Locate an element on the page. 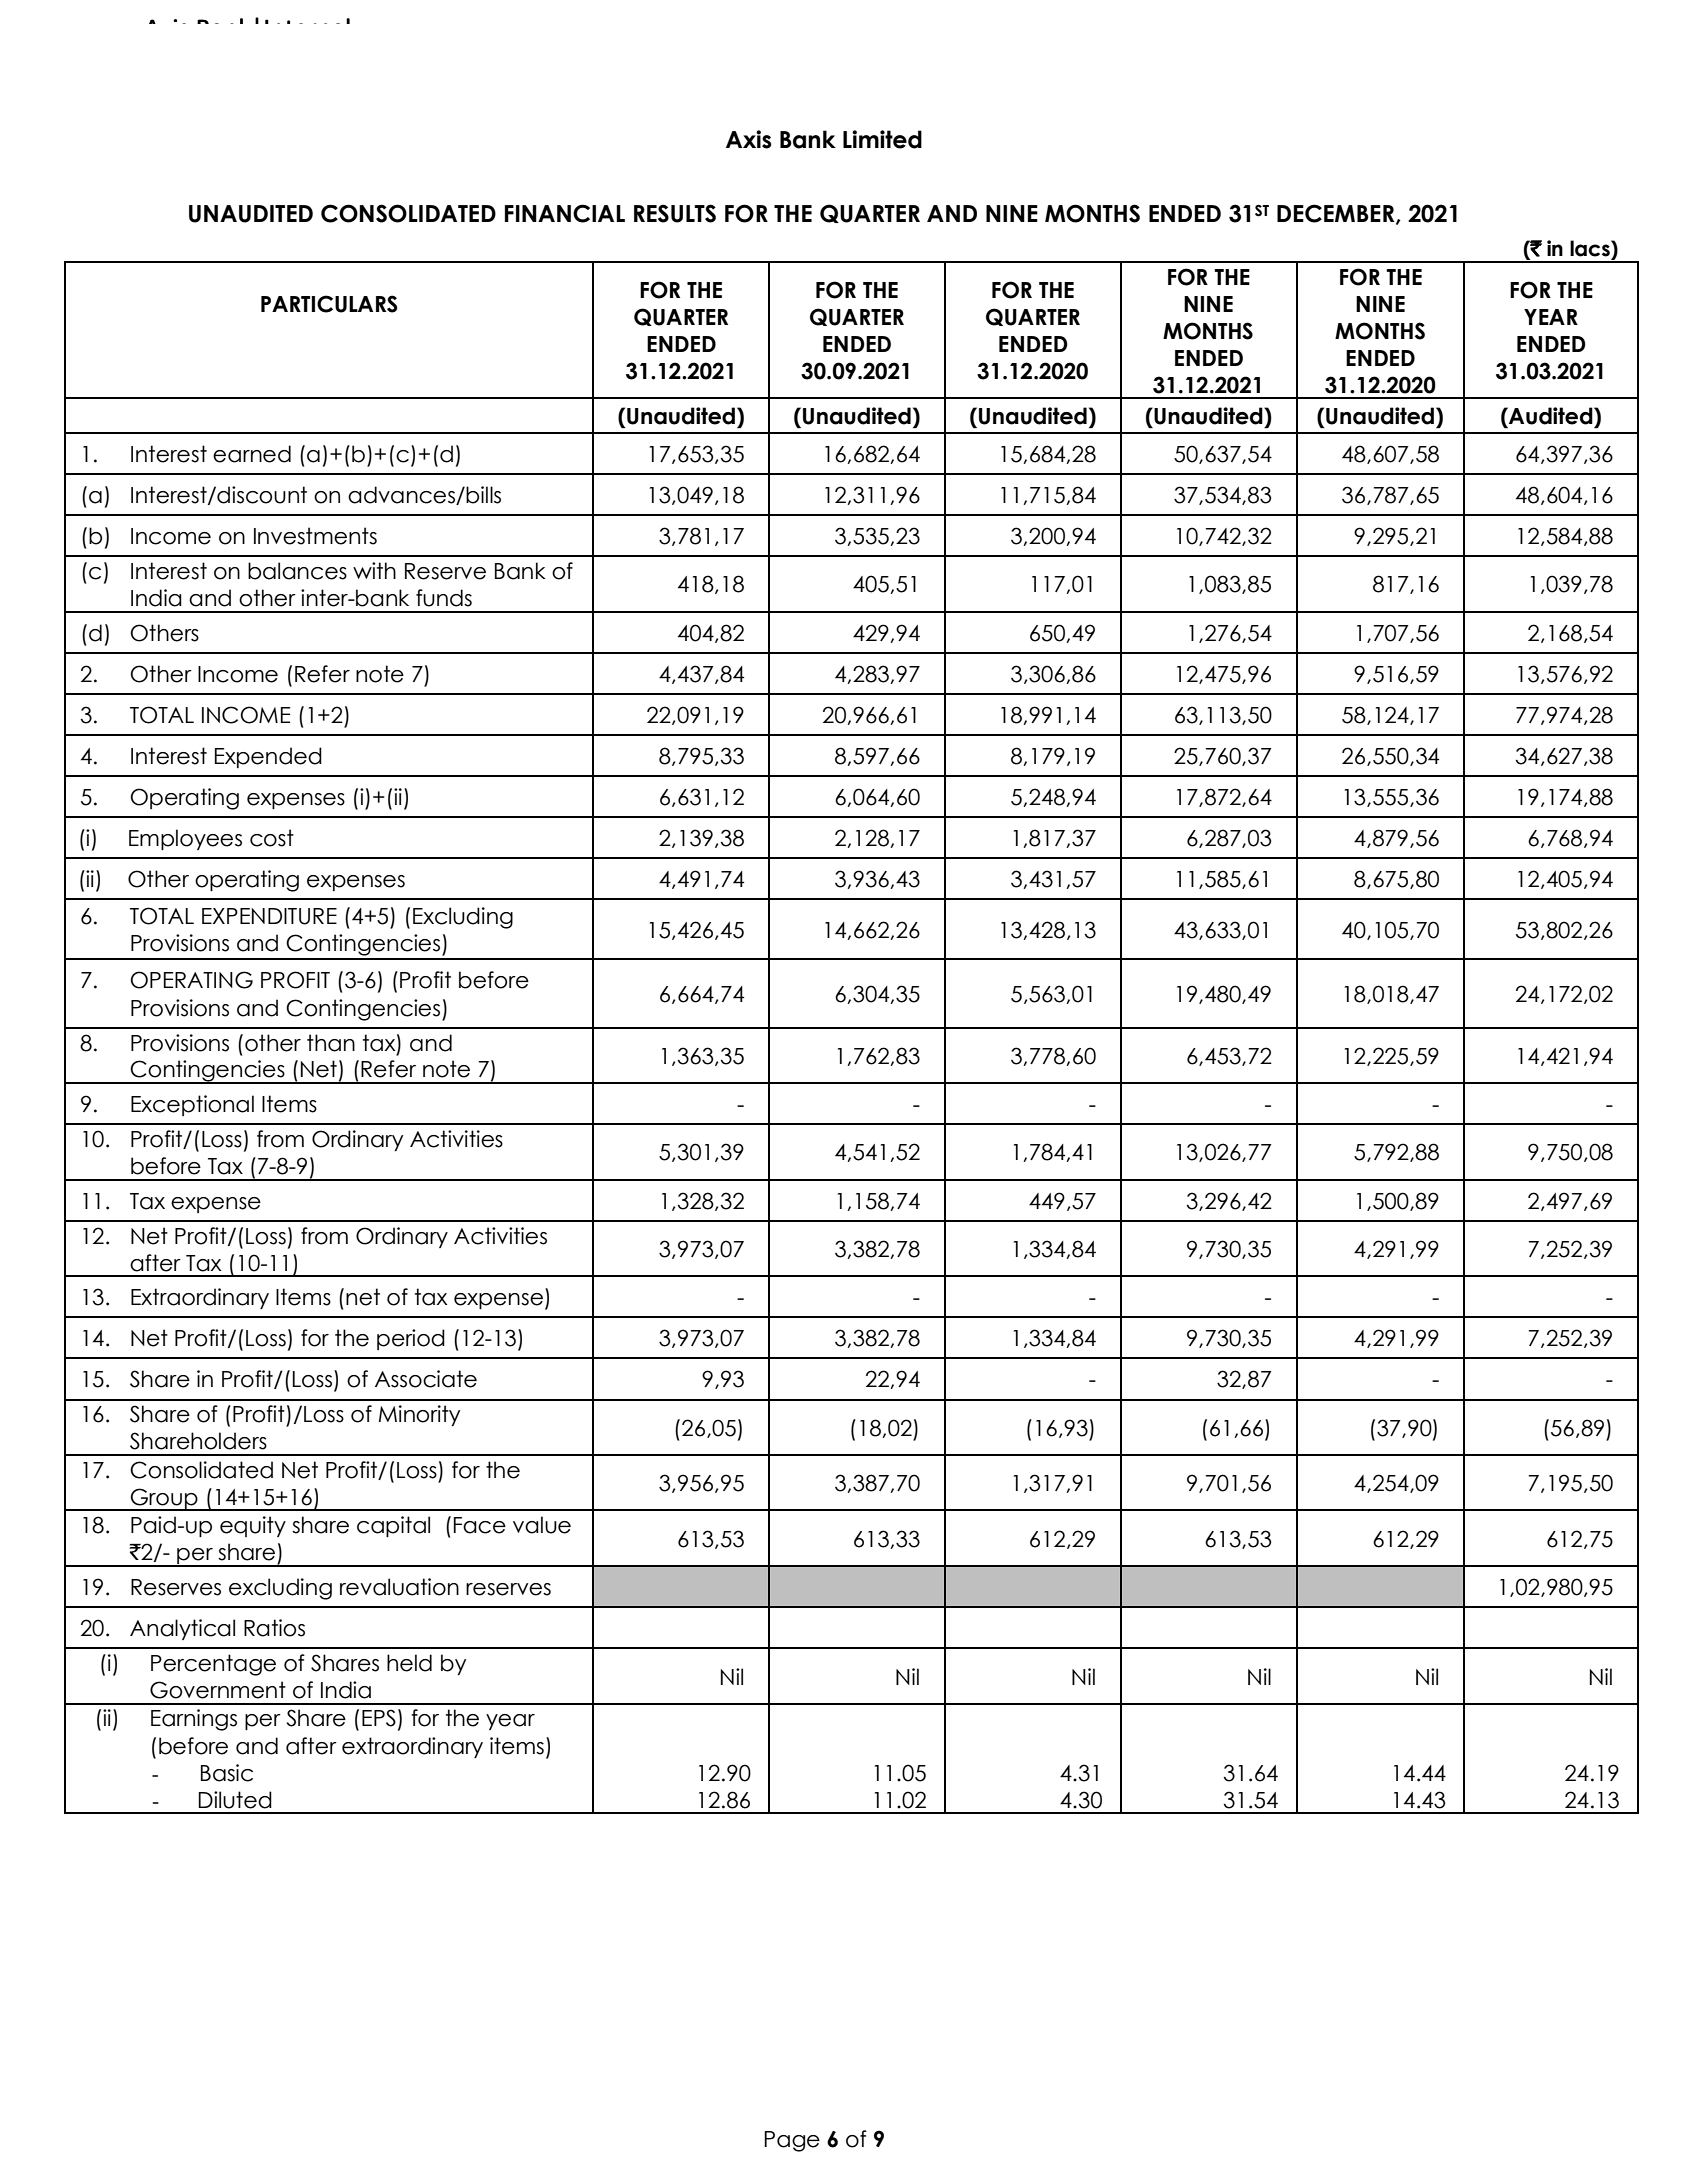 This page has width=1687, height=2183. PARTICULARS is located at coordinates (329, 304).
